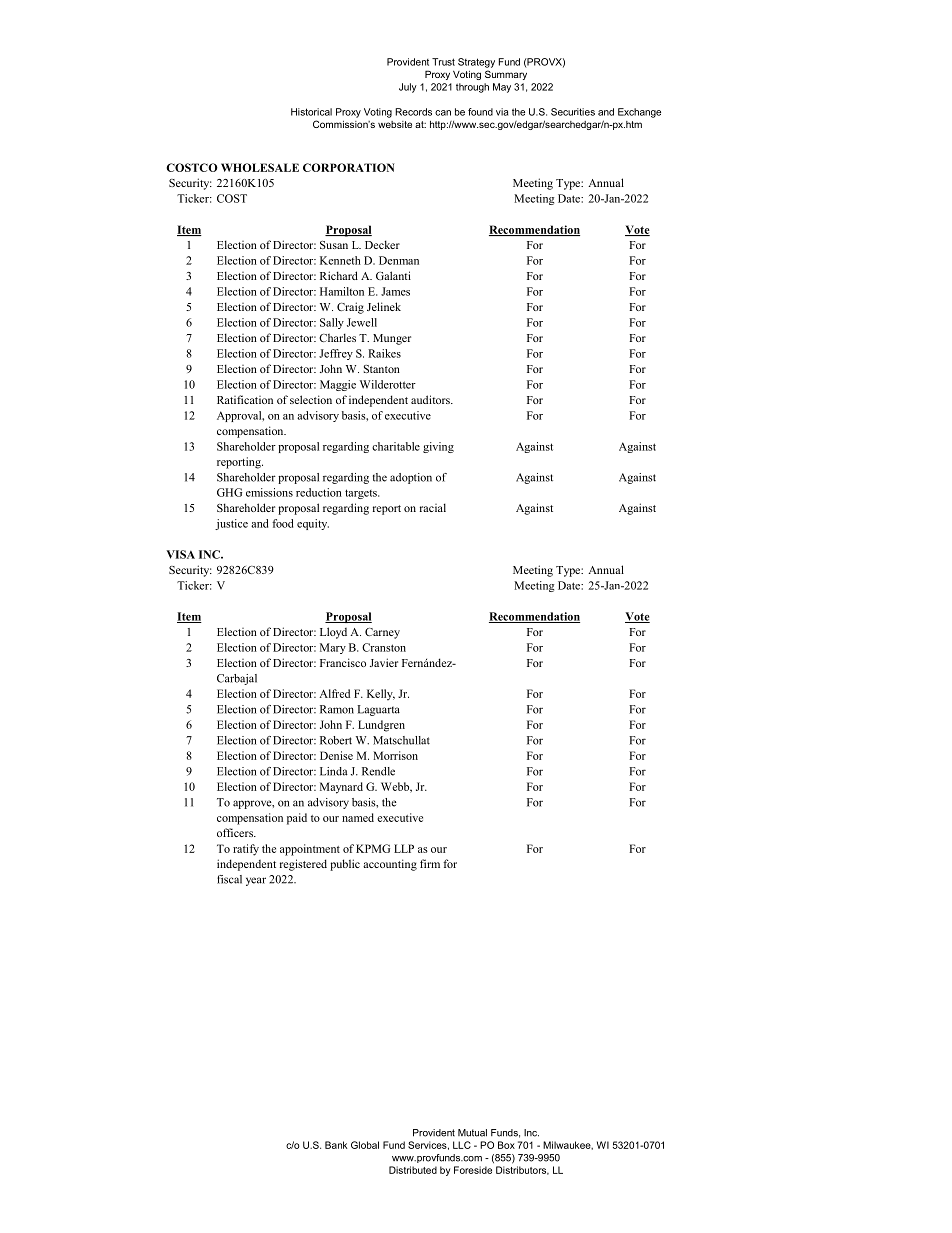  What do you see at coordinates (573, 112) in the page?
I see `Securities` at bounding box center [573, 112].
